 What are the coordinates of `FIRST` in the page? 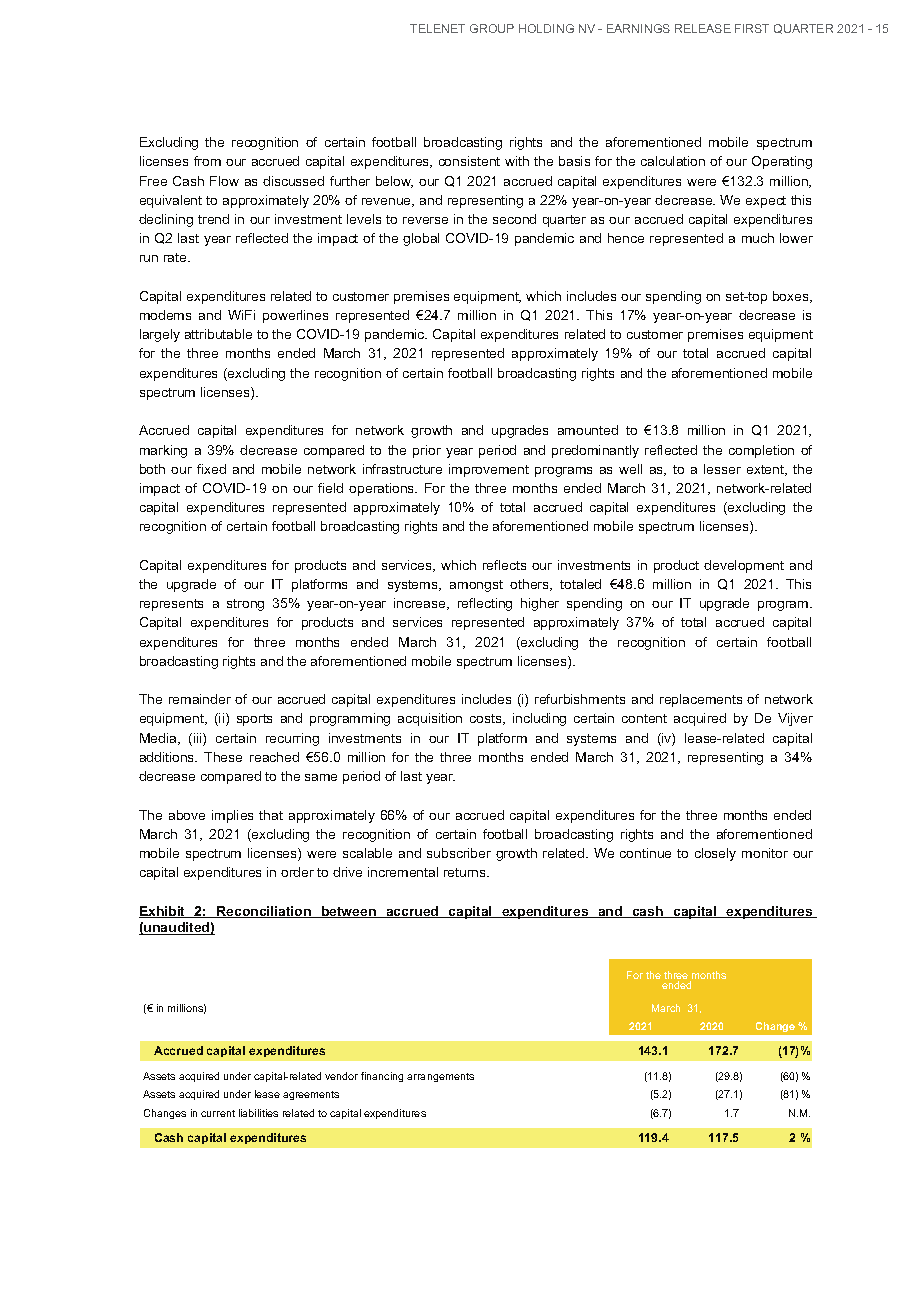 It's located at (752, 28).
